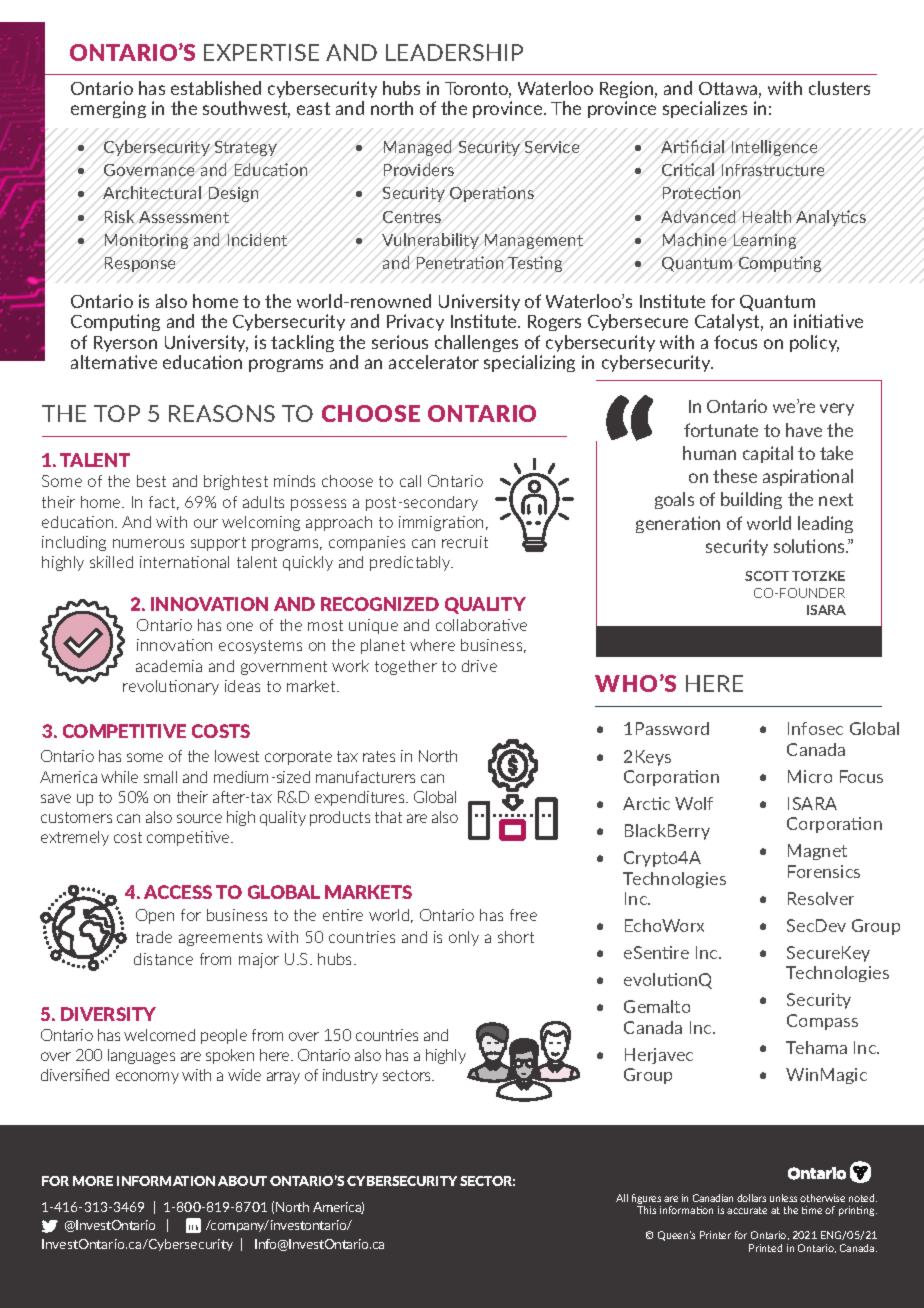  What do you see at coordinates (479, 666) in the screenshot?
I see `drive` at bounding box center [479, 666].
